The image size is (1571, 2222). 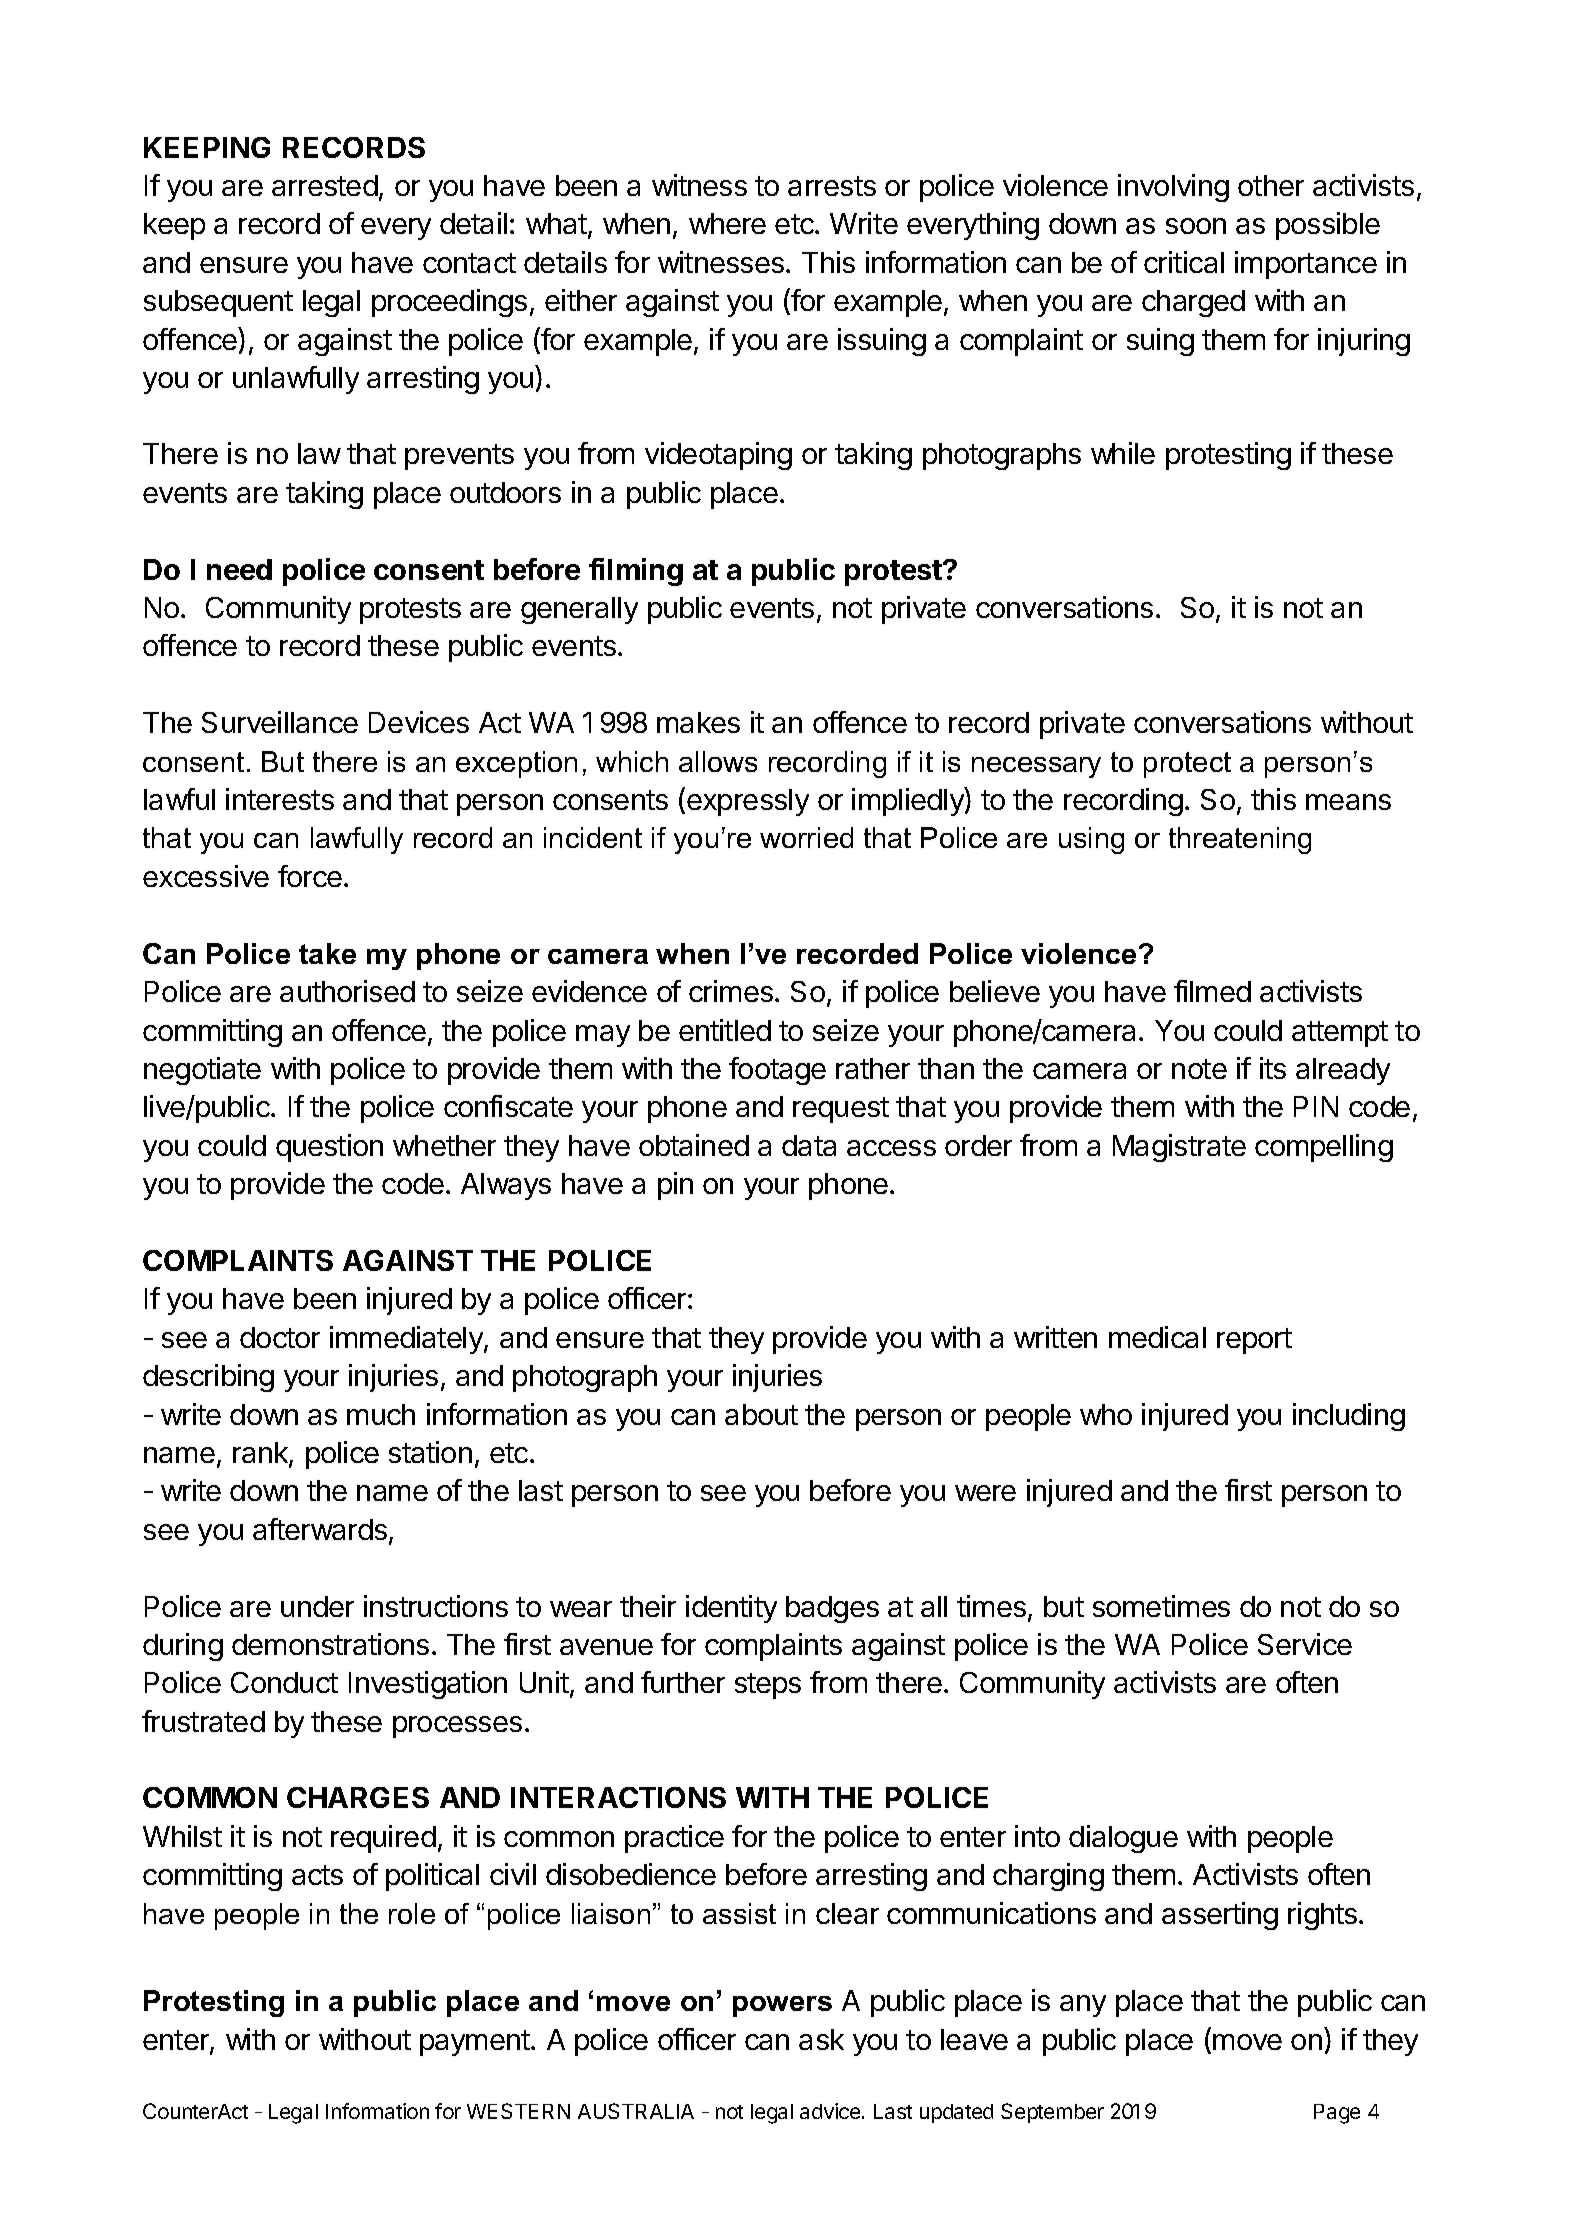 What do you see at coordinates (1179, 1148) in the page?
I see `Magistrate` at bounding box center [1179, 1148].
